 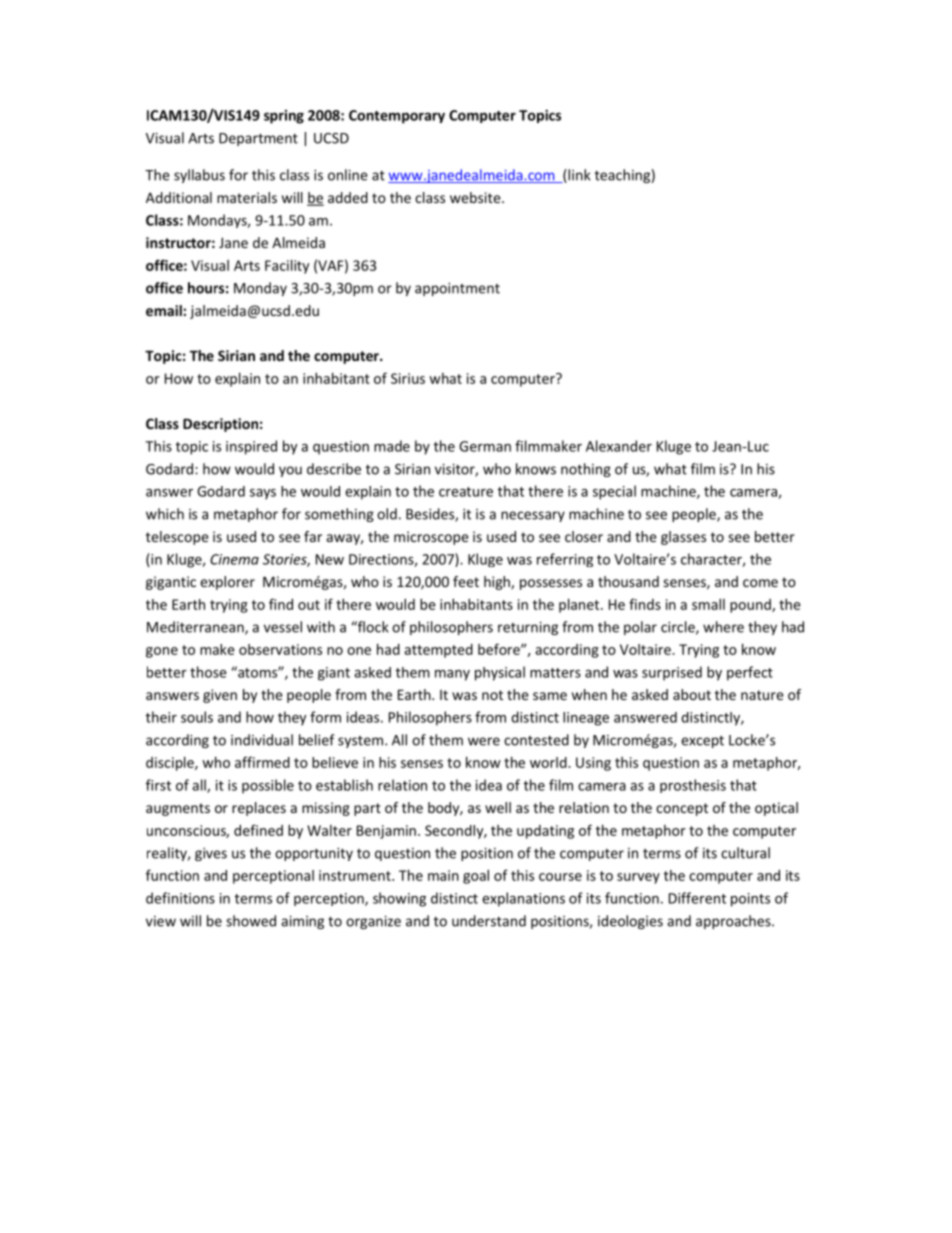 What do you see at coordinates (476, 876) in the image?
I see `goal` at bounding box center [476, 876].
